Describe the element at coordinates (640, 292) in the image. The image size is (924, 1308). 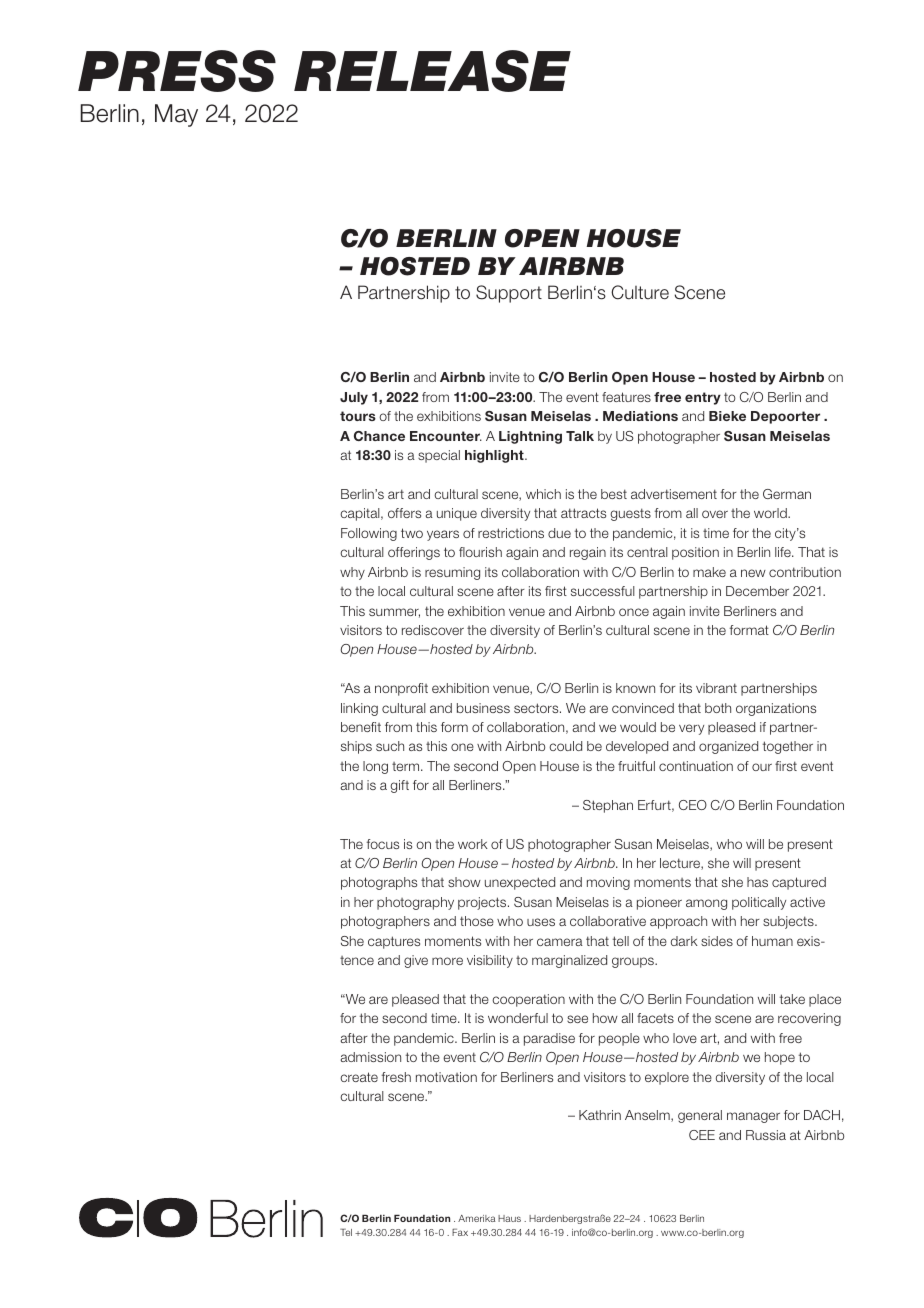
I see `Culture` at that location.
